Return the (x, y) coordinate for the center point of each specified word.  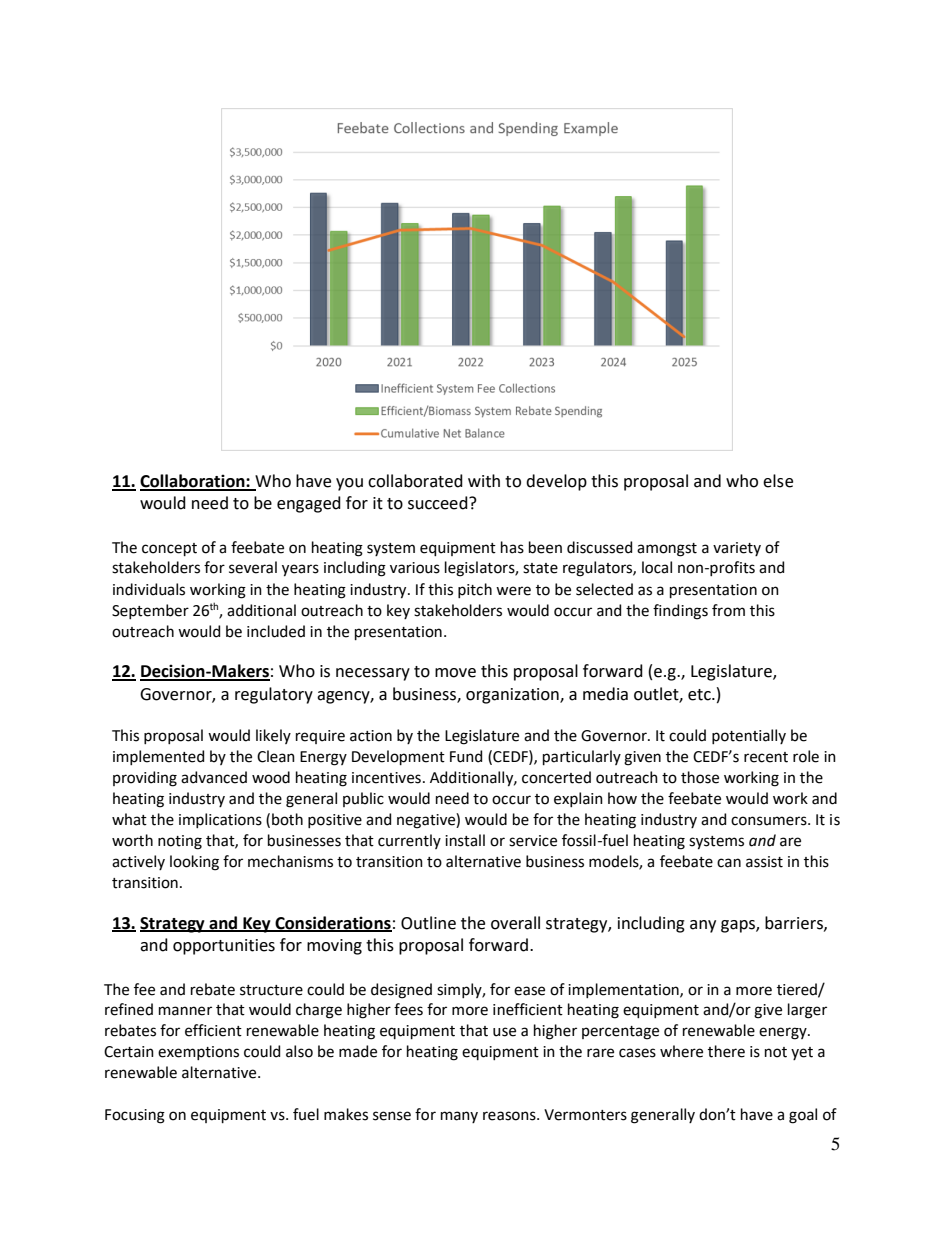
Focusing (135, 1116)
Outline (428, 923)
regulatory (274, 695)
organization (513, 696)
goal (803, 1116)
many (459, 1117)
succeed (439, 503)
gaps (739, 926)
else (778, 481)
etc (700, 695)
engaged (309, 504)
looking (194, 863)
